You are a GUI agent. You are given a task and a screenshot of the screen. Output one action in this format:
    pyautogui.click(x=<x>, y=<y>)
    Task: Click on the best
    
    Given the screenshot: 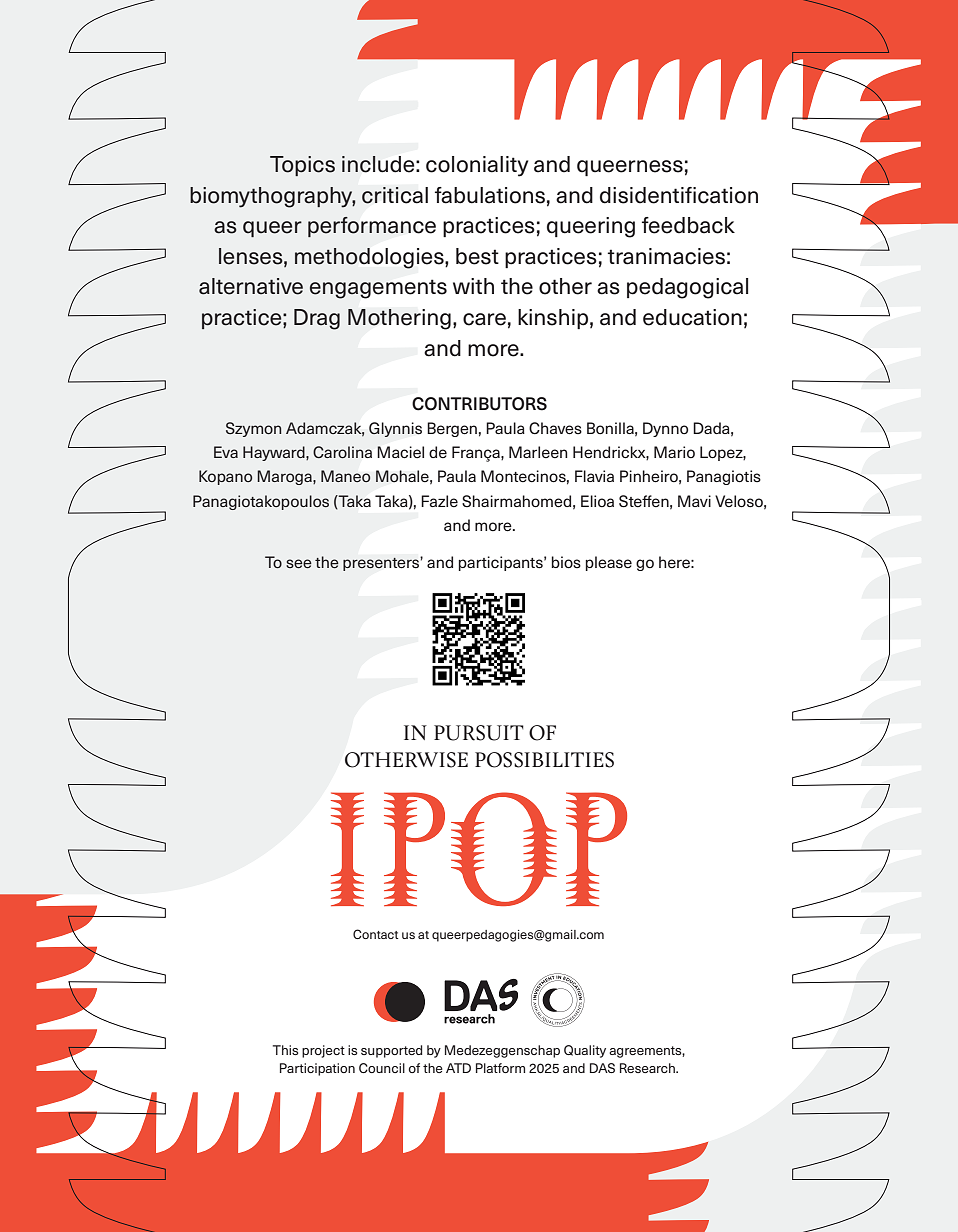 What is the action you would take?
    pyautogui.click(x=477, y=256)
